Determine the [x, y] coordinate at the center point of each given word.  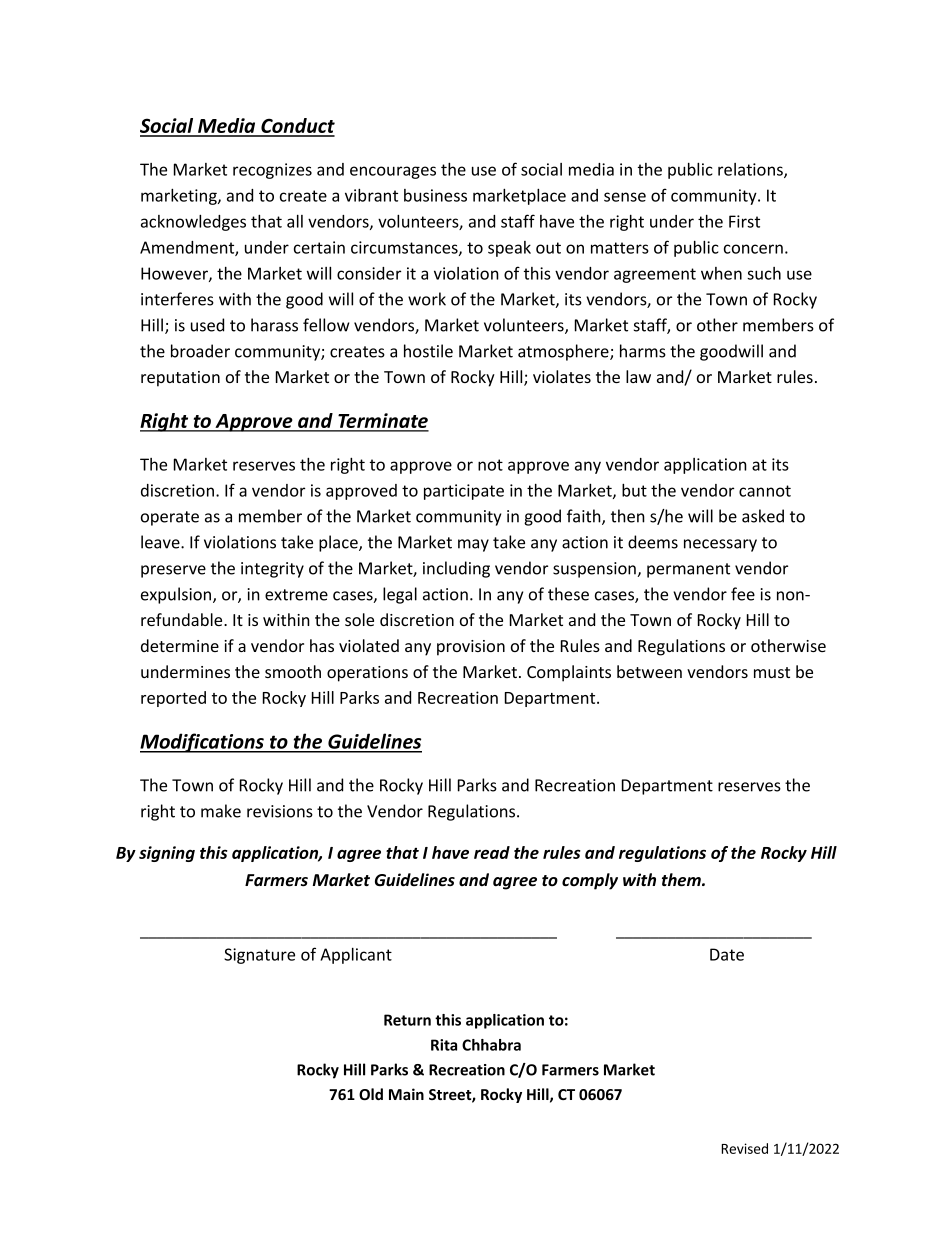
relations [751, 170]
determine [180, 645]
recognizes [272, 171]
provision [471, 648]
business [435, 195]
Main [406, 1094]
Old [371, 1094]
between [649, 671]
